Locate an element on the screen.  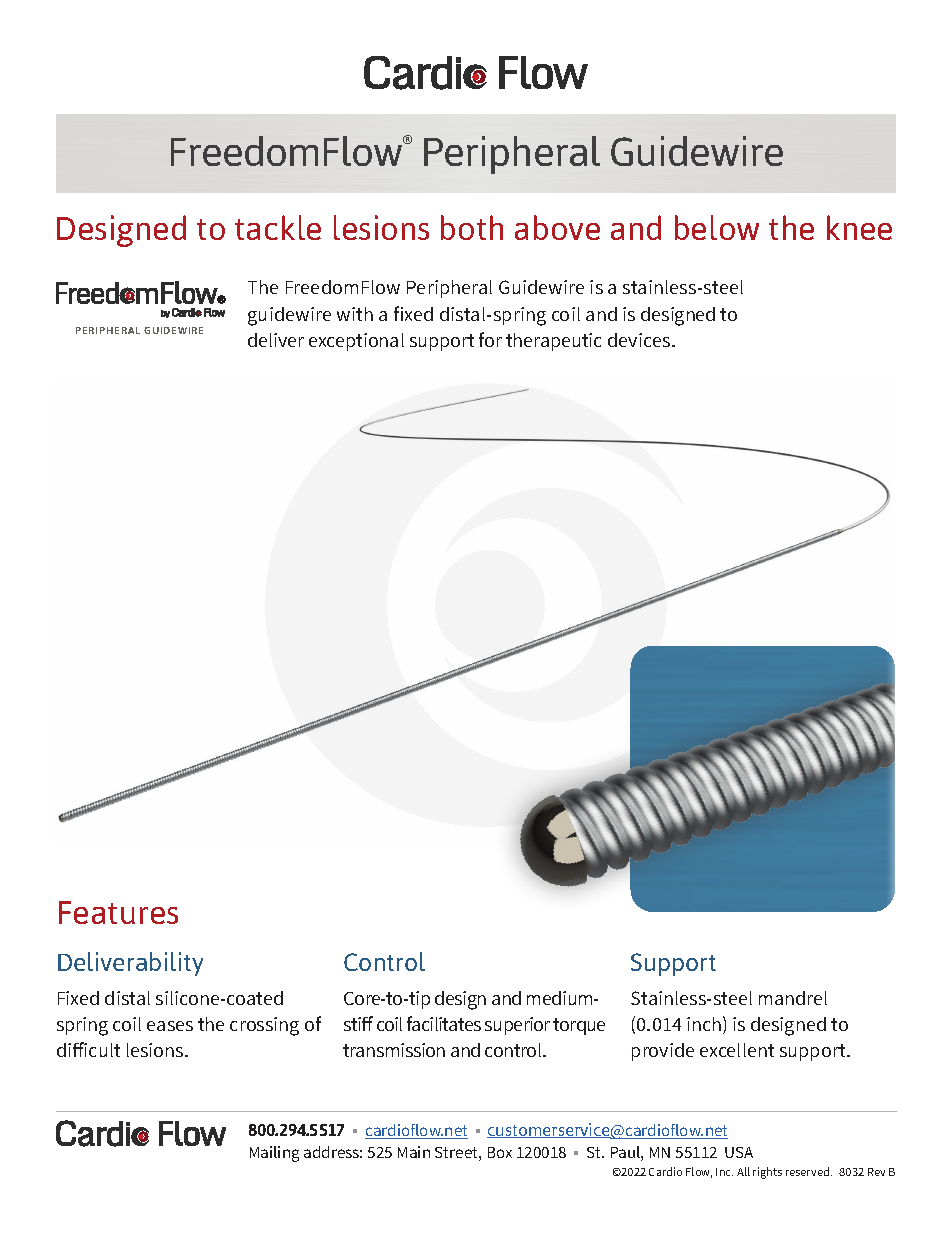
Box is located at coordinates (500, 1152).
